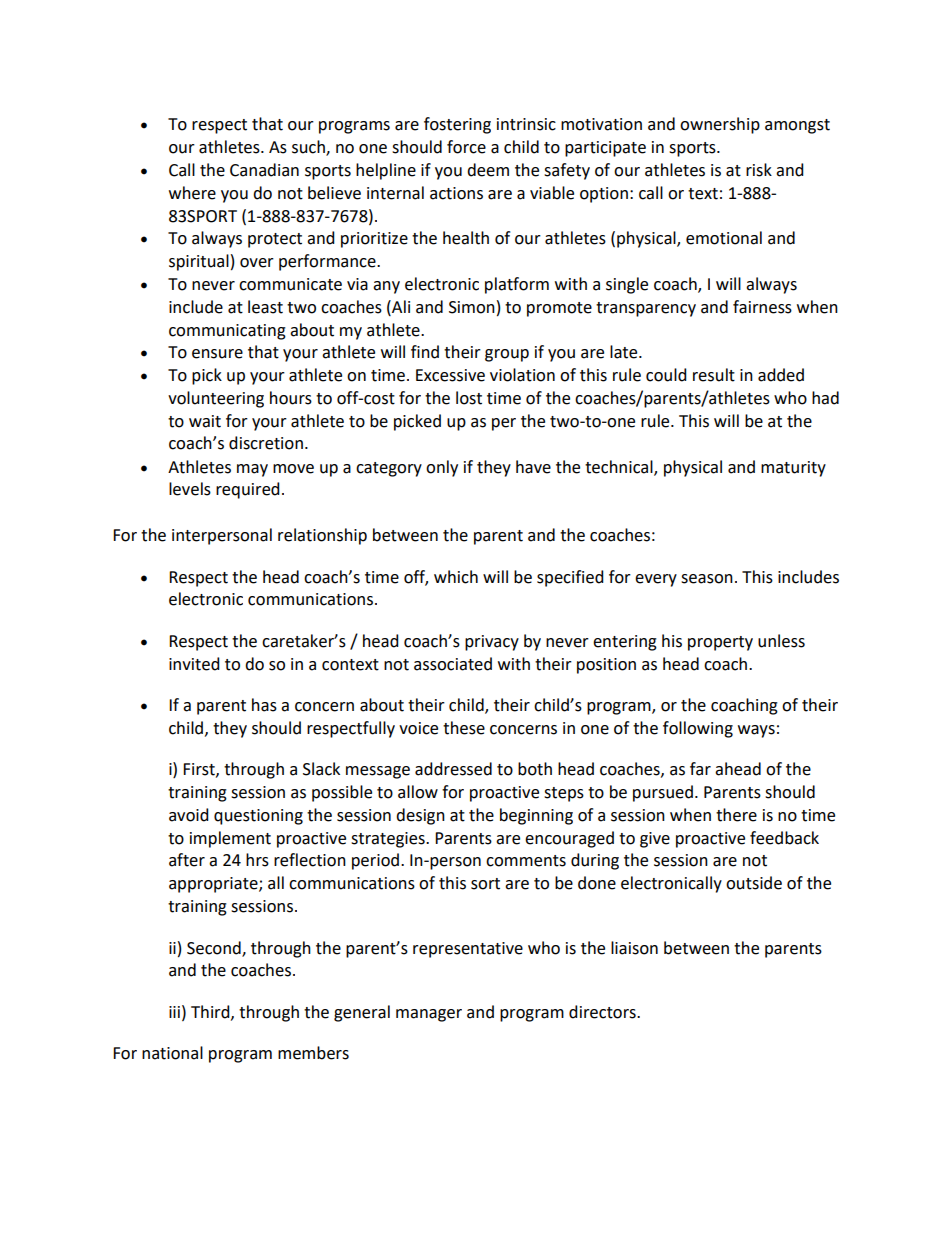  I want to click on Third, so click(211, 1012).
